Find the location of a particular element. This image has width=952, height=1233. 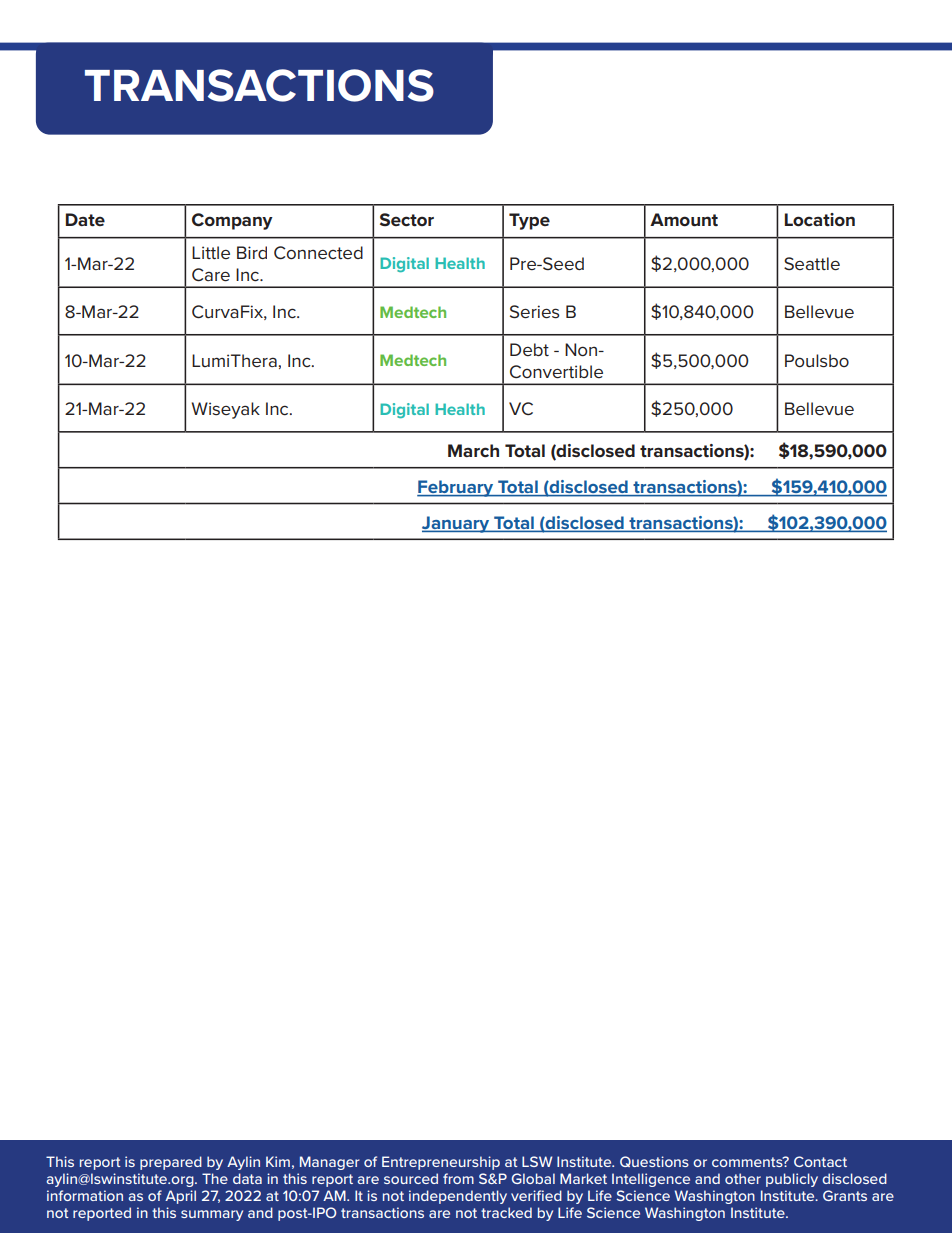

Entrepreneurship is located at coordinates (441, 1163).
